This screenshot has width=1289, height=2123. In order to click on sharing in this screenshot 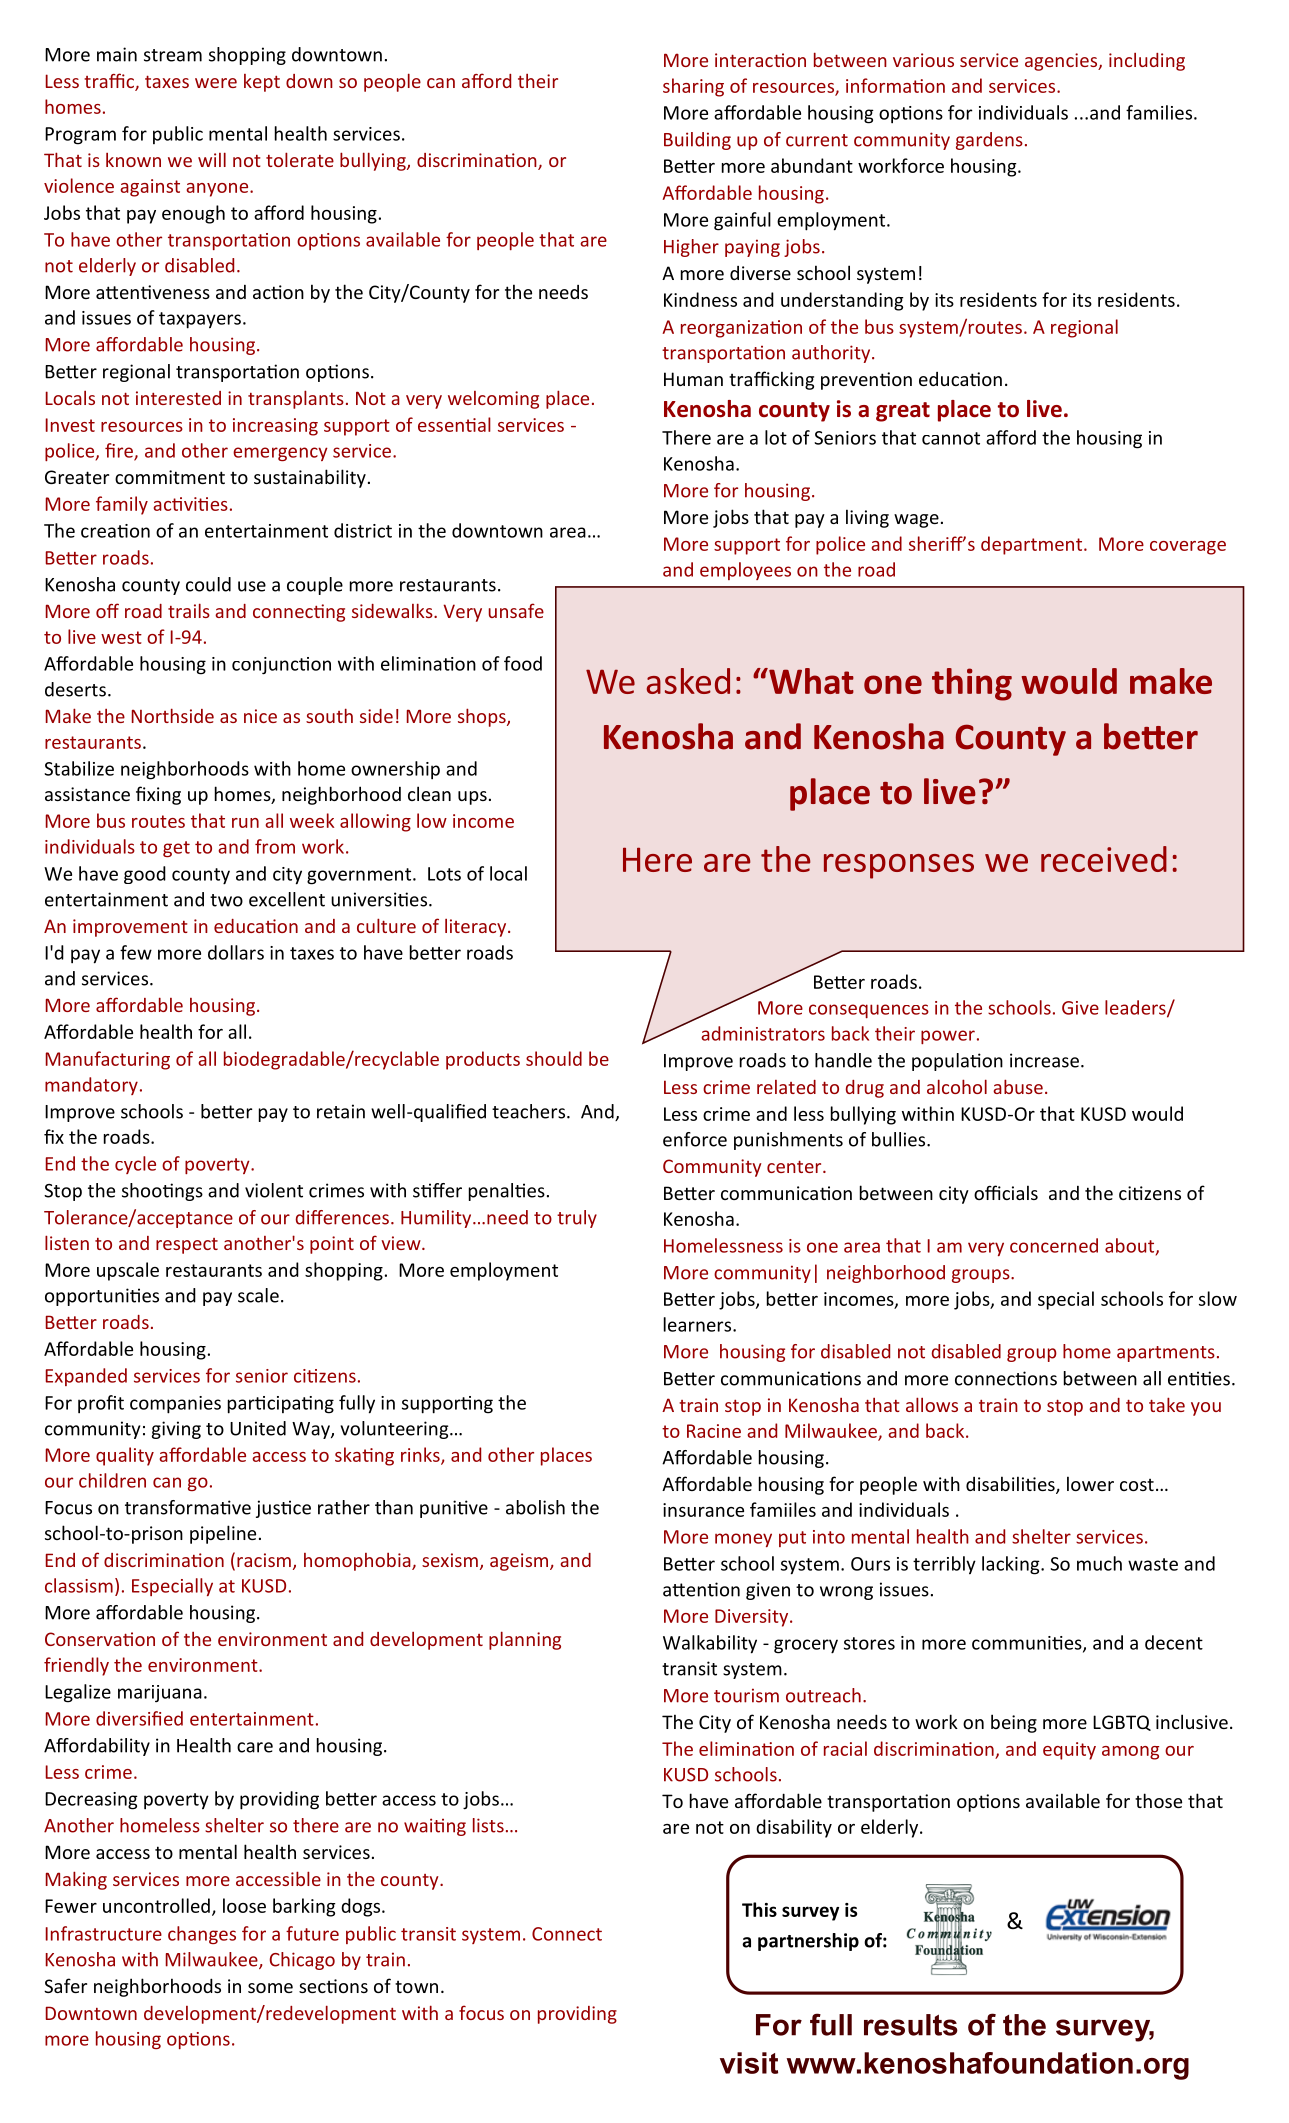, I will do `click(693, 87)`.
